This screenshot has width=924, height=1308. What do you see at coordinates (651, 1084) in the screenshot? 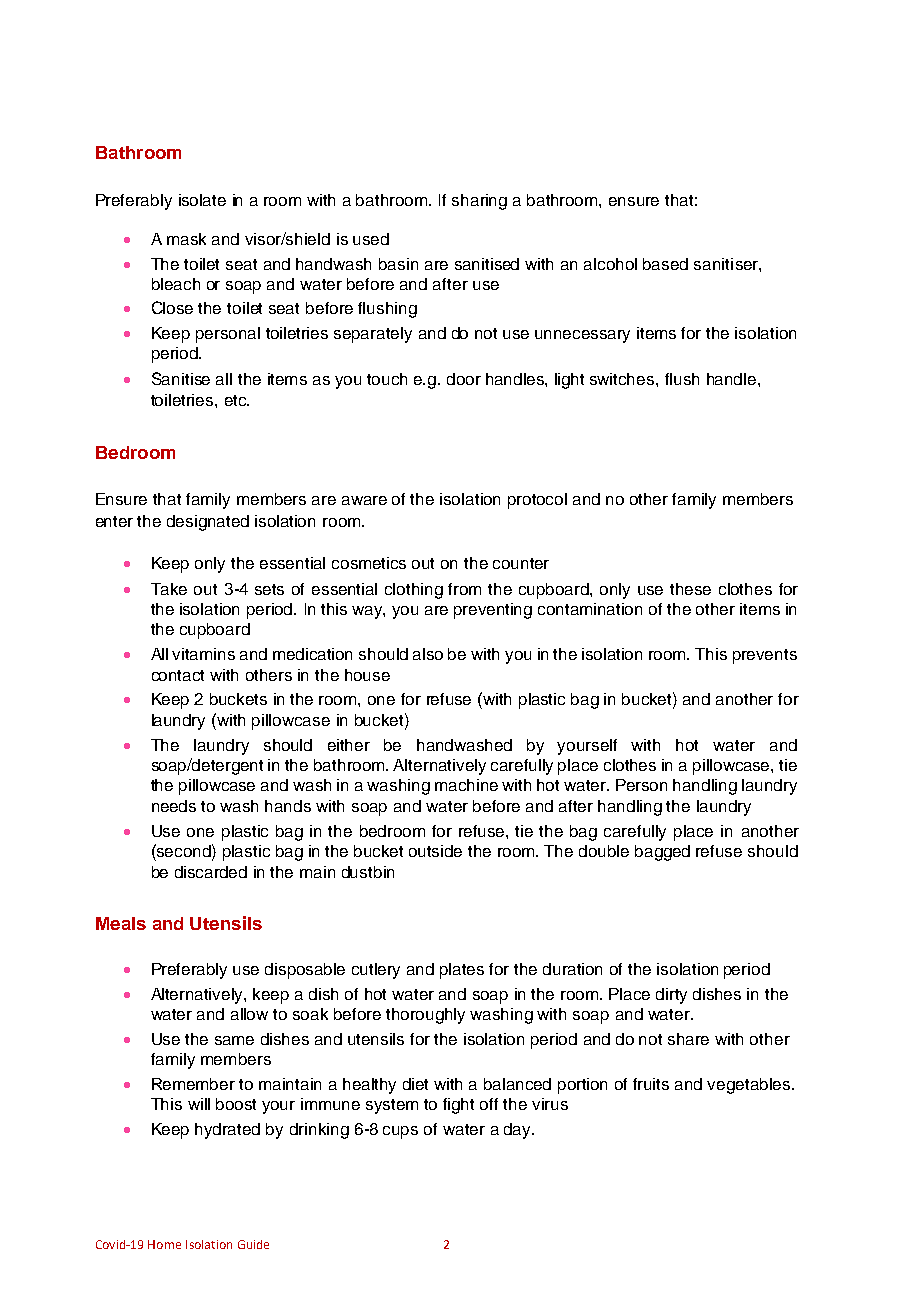
I see `fruits` at bounding box center [651, 1084].
